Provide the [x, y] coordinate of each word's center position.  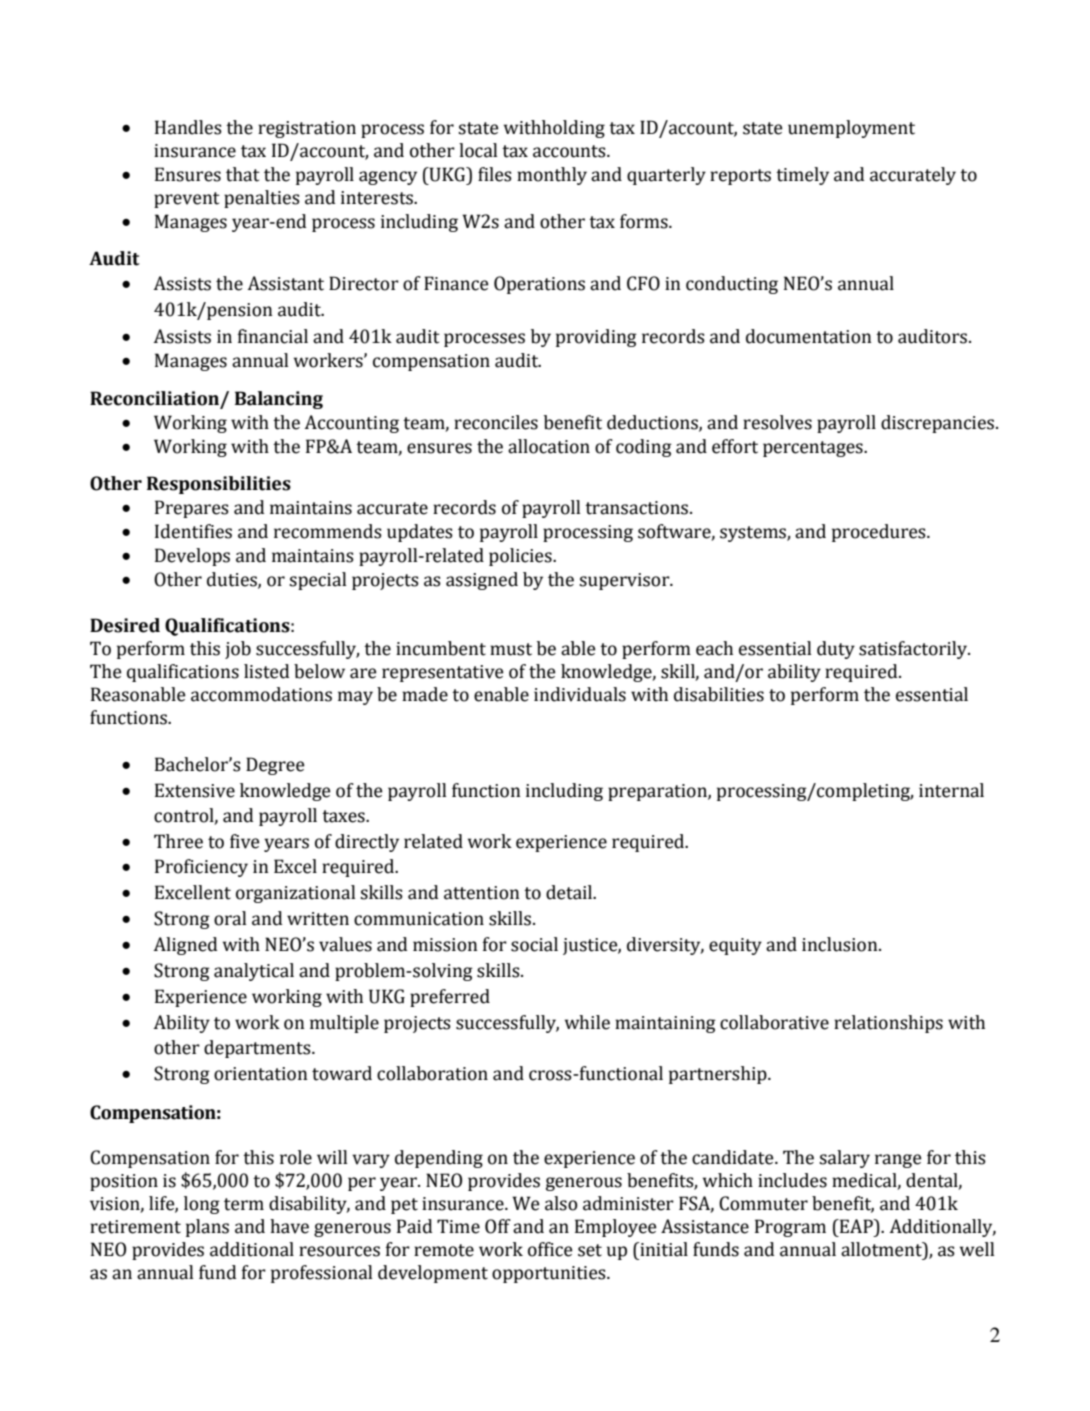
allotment [882, 1249]
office [550, 1249]
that [243, 174]
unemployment [851, 129]
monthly [552, 176]
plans [207, 1228]
